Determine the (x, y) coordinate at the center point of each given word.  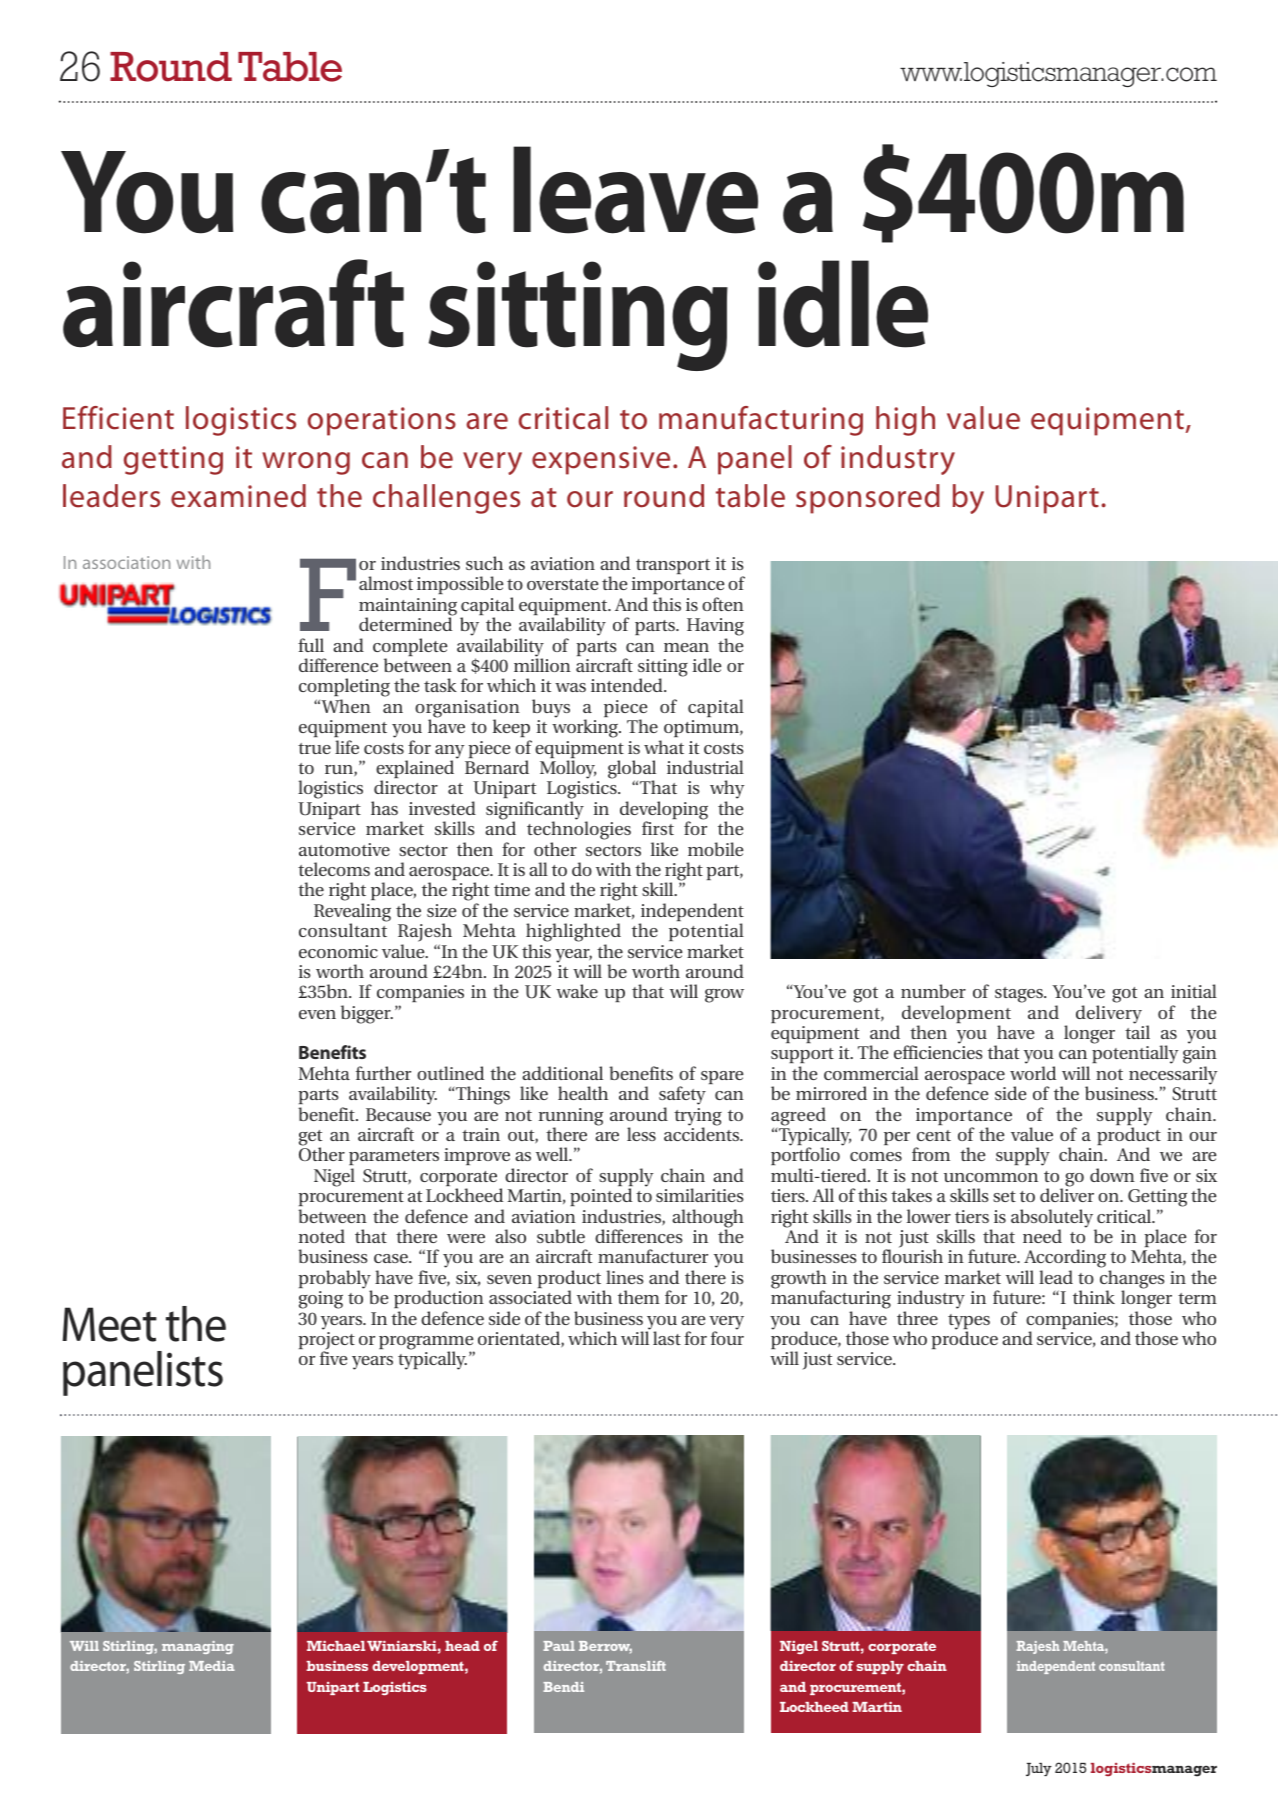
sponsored (868, 499)
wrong (306, 463)
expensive (601, 460)
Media (212, 1666)
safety (682, 1097)
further (383, 1073)
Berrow (605, 1647)
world (1033, 1073)
